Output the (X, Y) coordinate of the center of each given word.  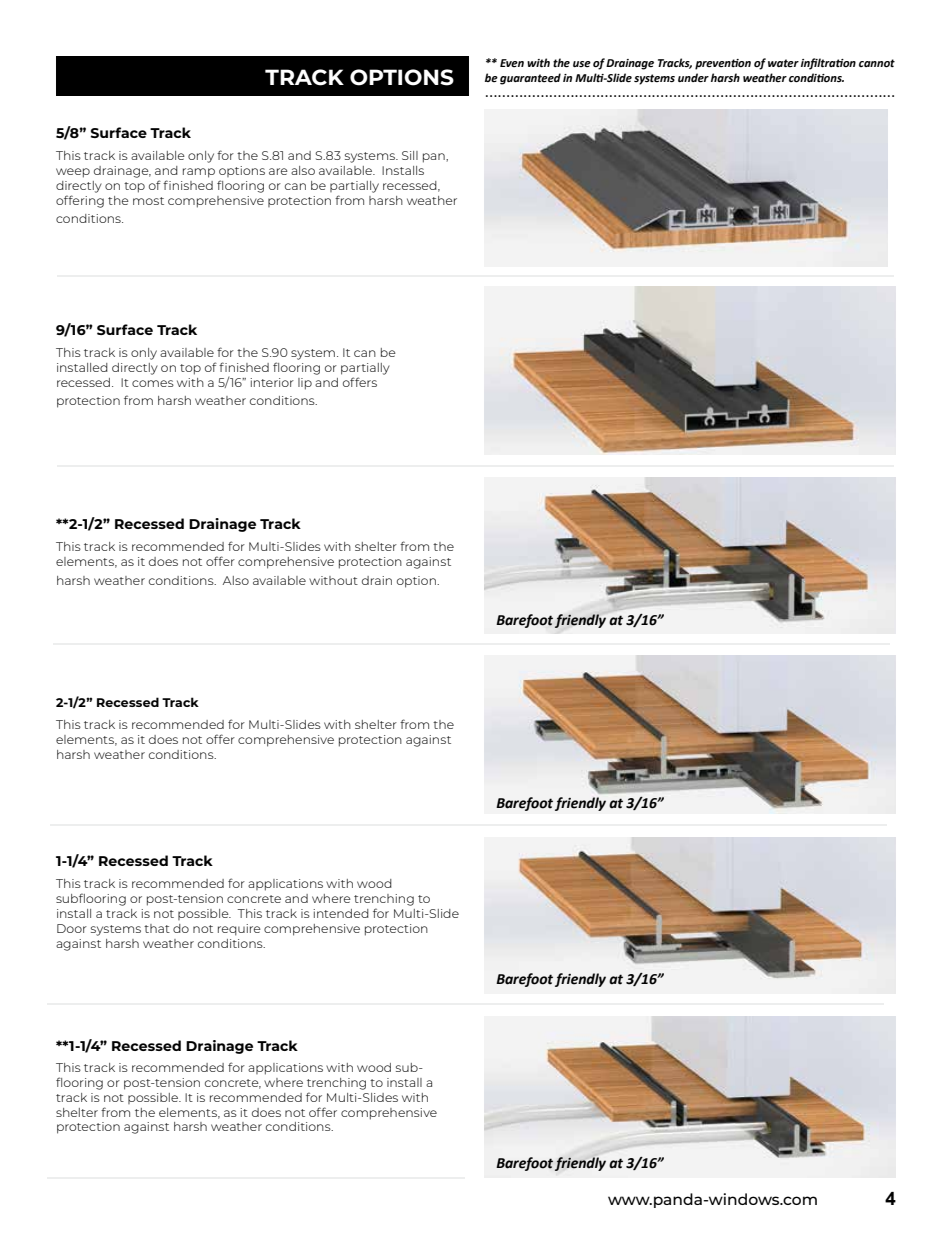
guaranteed (530, 79)
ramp (199, 173)
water (783, 63)
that (157, 928)
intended (341, 913)
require (239, 930)
